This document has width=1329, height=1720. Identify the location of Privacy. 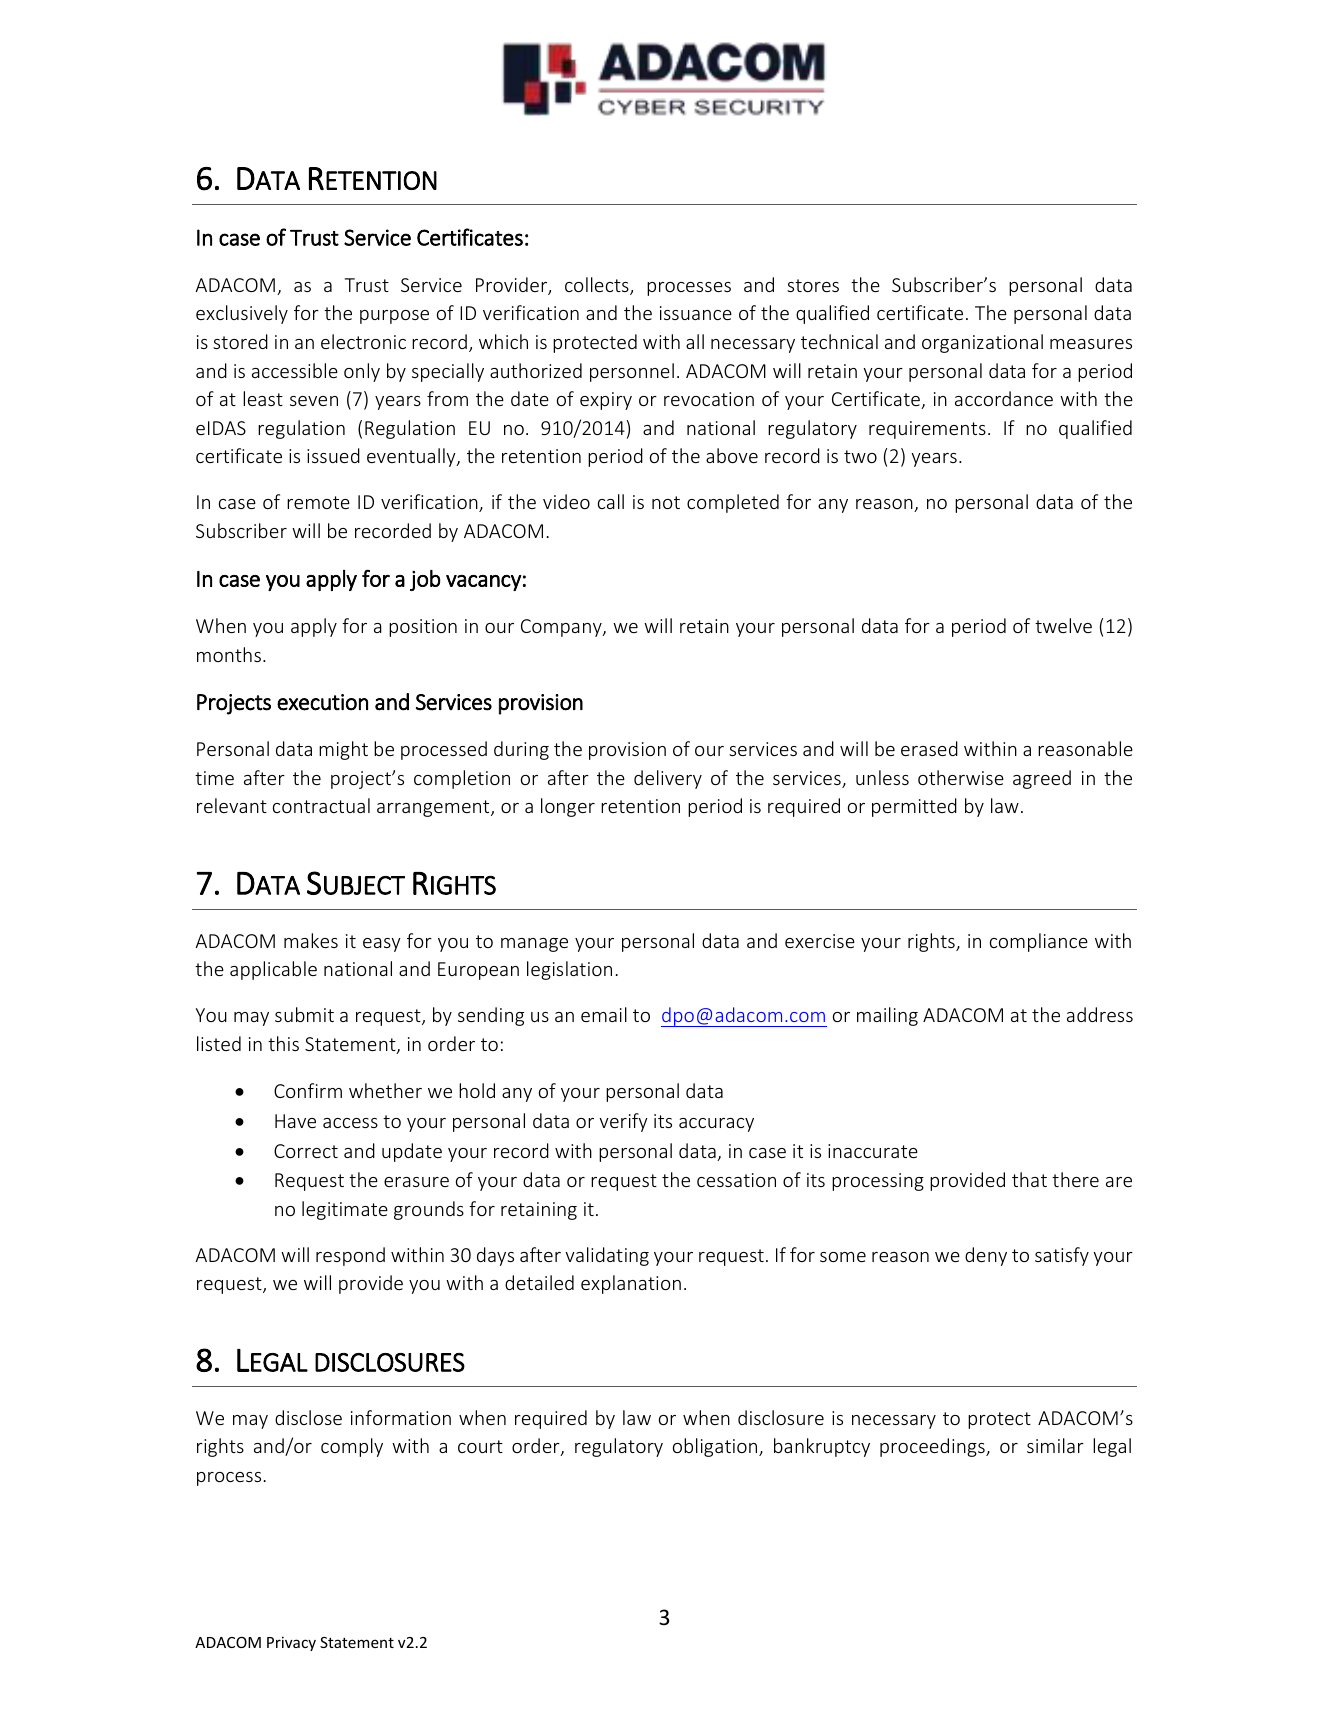
(291, 1643).
